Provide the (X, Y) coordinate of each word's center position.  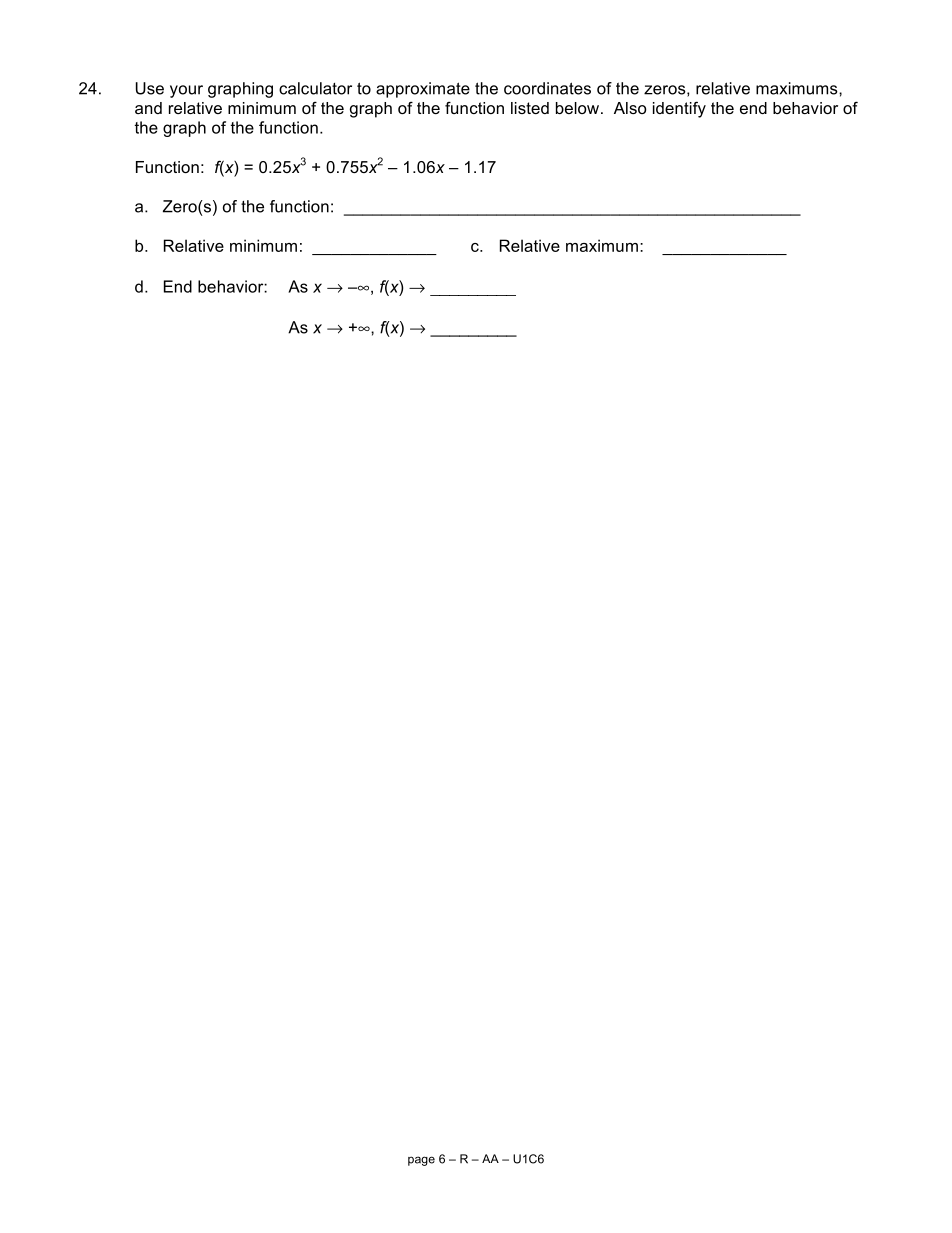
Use (150, 88)
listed (530, 108)
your (186, 91)
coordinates (547, 88)
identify (679, 109)
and (148, 108)
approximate (423, 90)
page (421, 1161)
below (579, 108)
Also (630, 108)
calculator (315, 88)
